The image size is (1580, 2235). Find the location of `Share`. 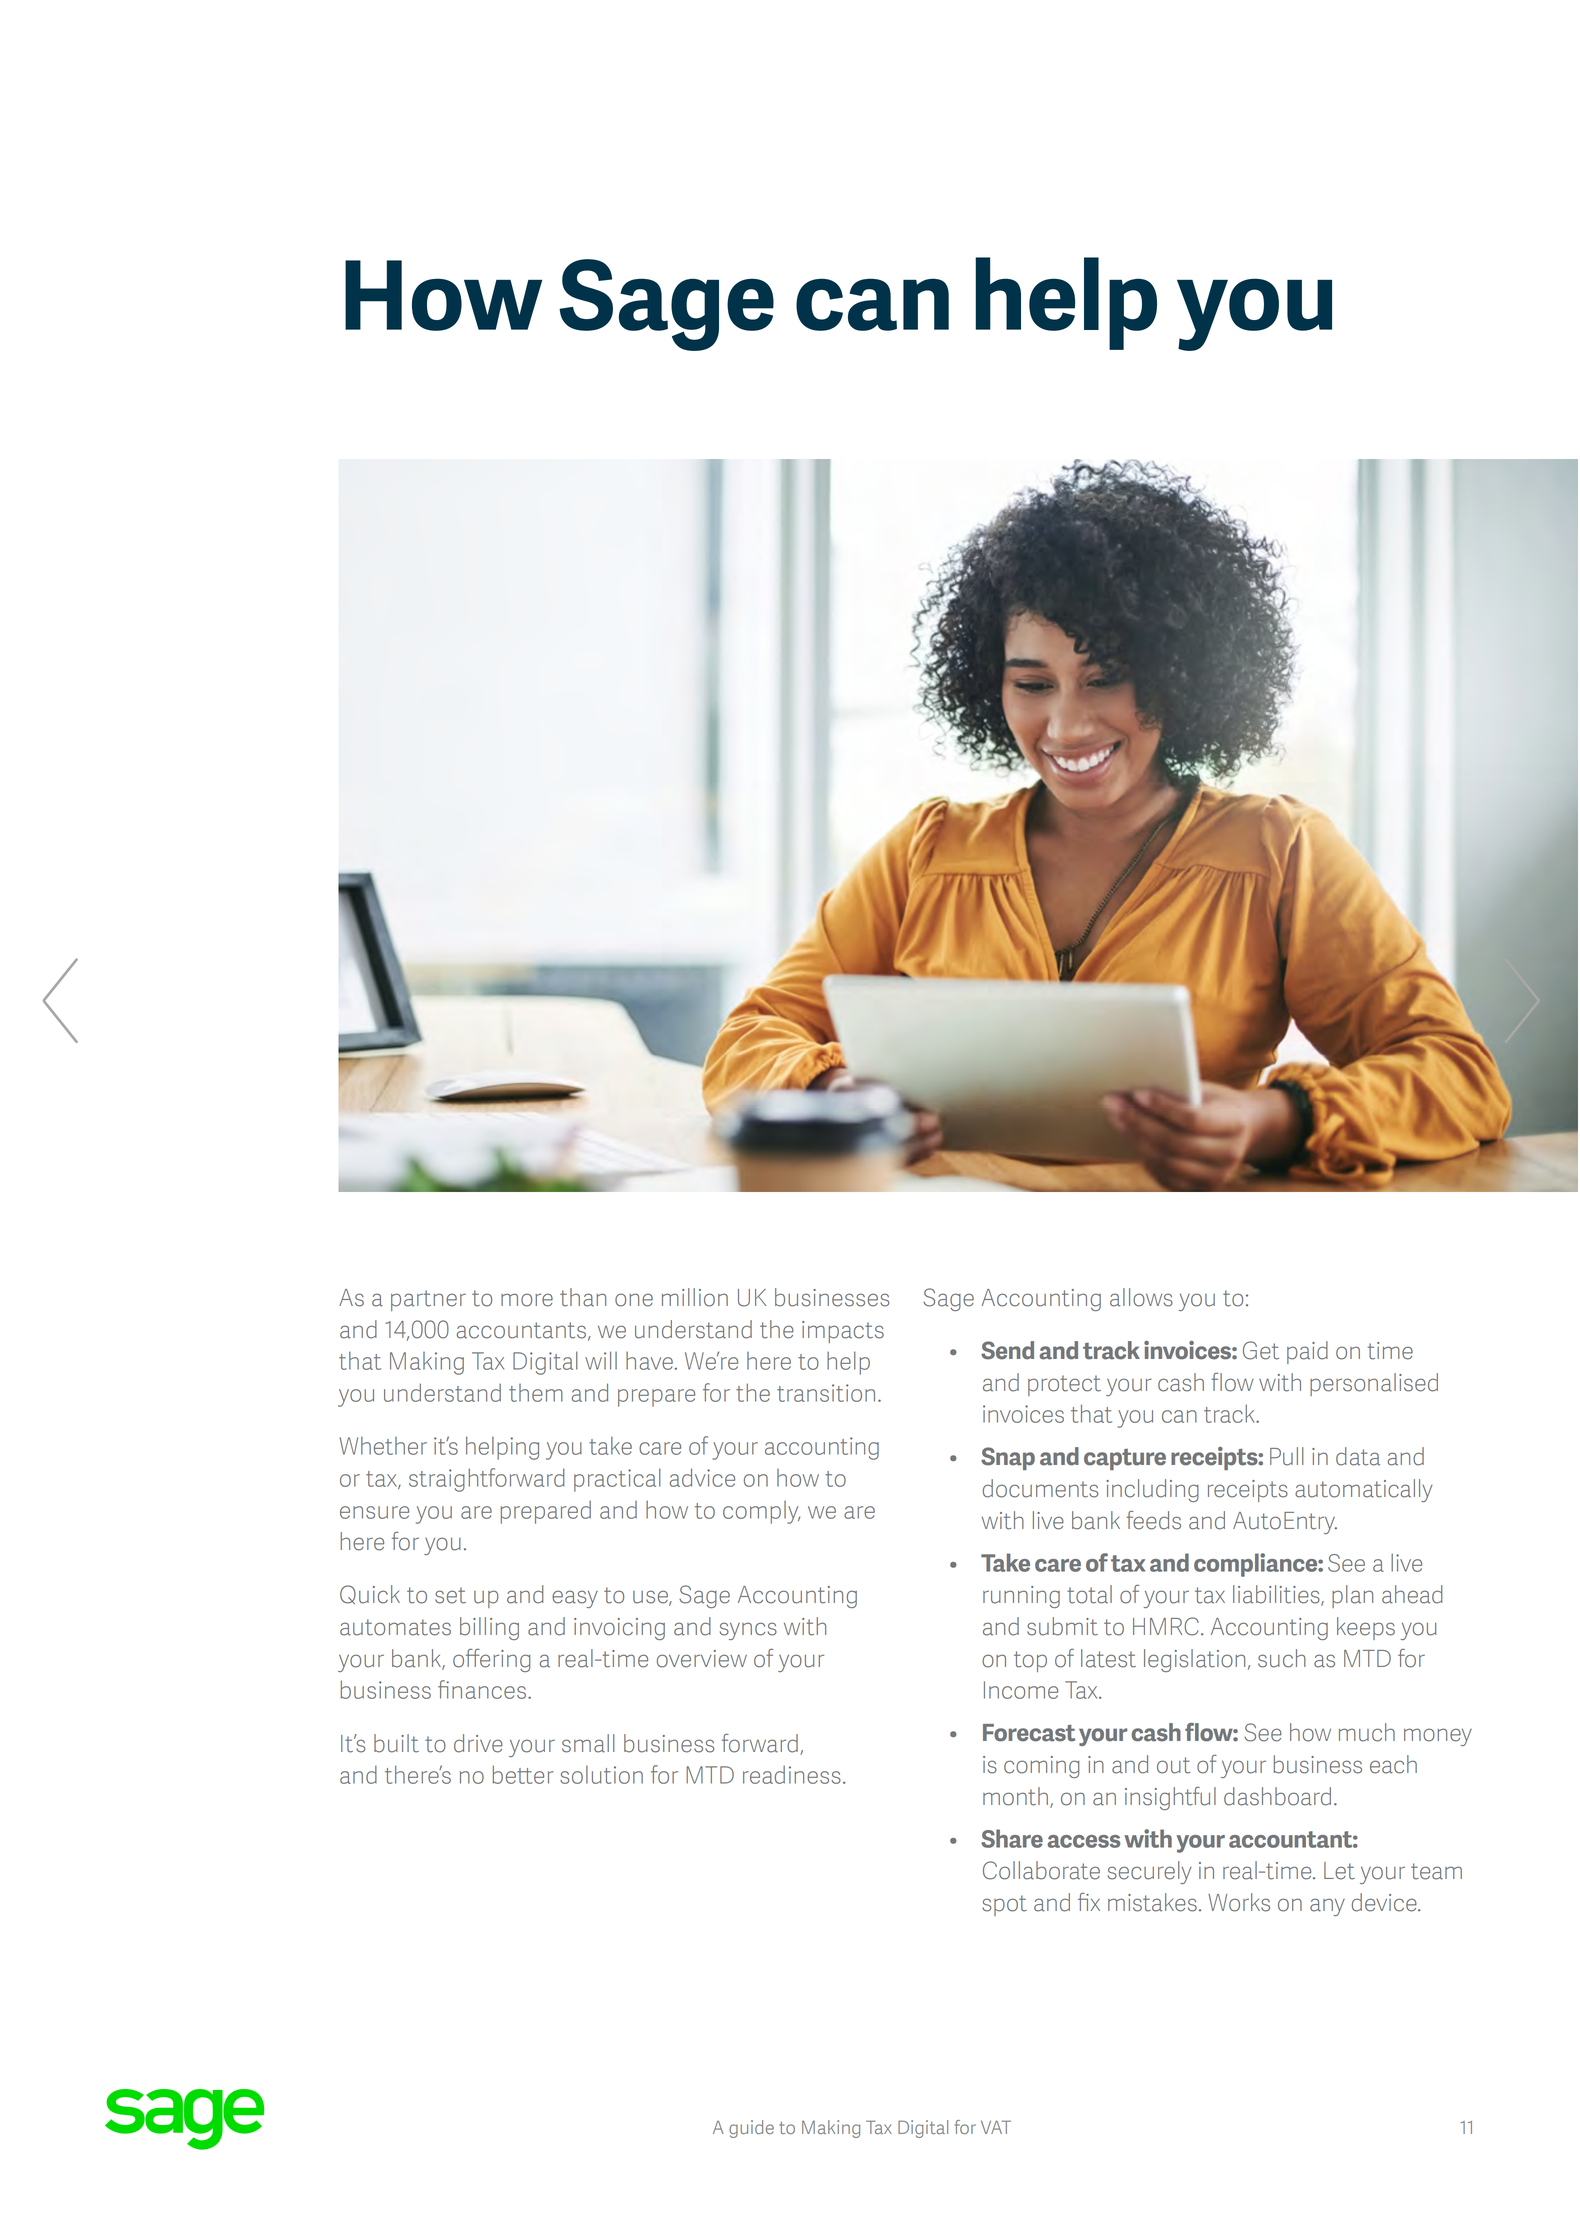

Share is located at coordinates (1012, 1838).
